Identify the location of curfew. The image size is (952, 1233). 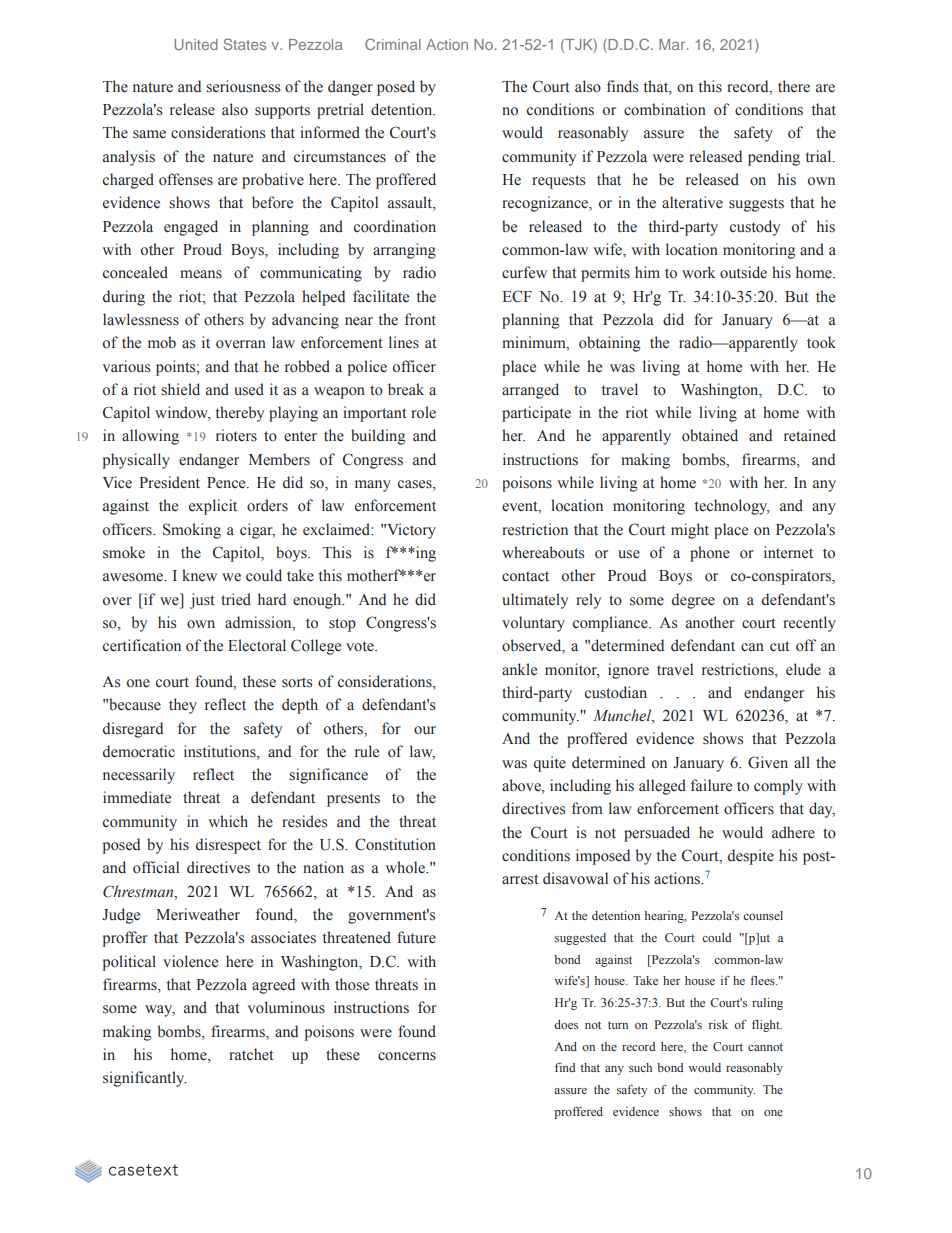
(524, 272).
